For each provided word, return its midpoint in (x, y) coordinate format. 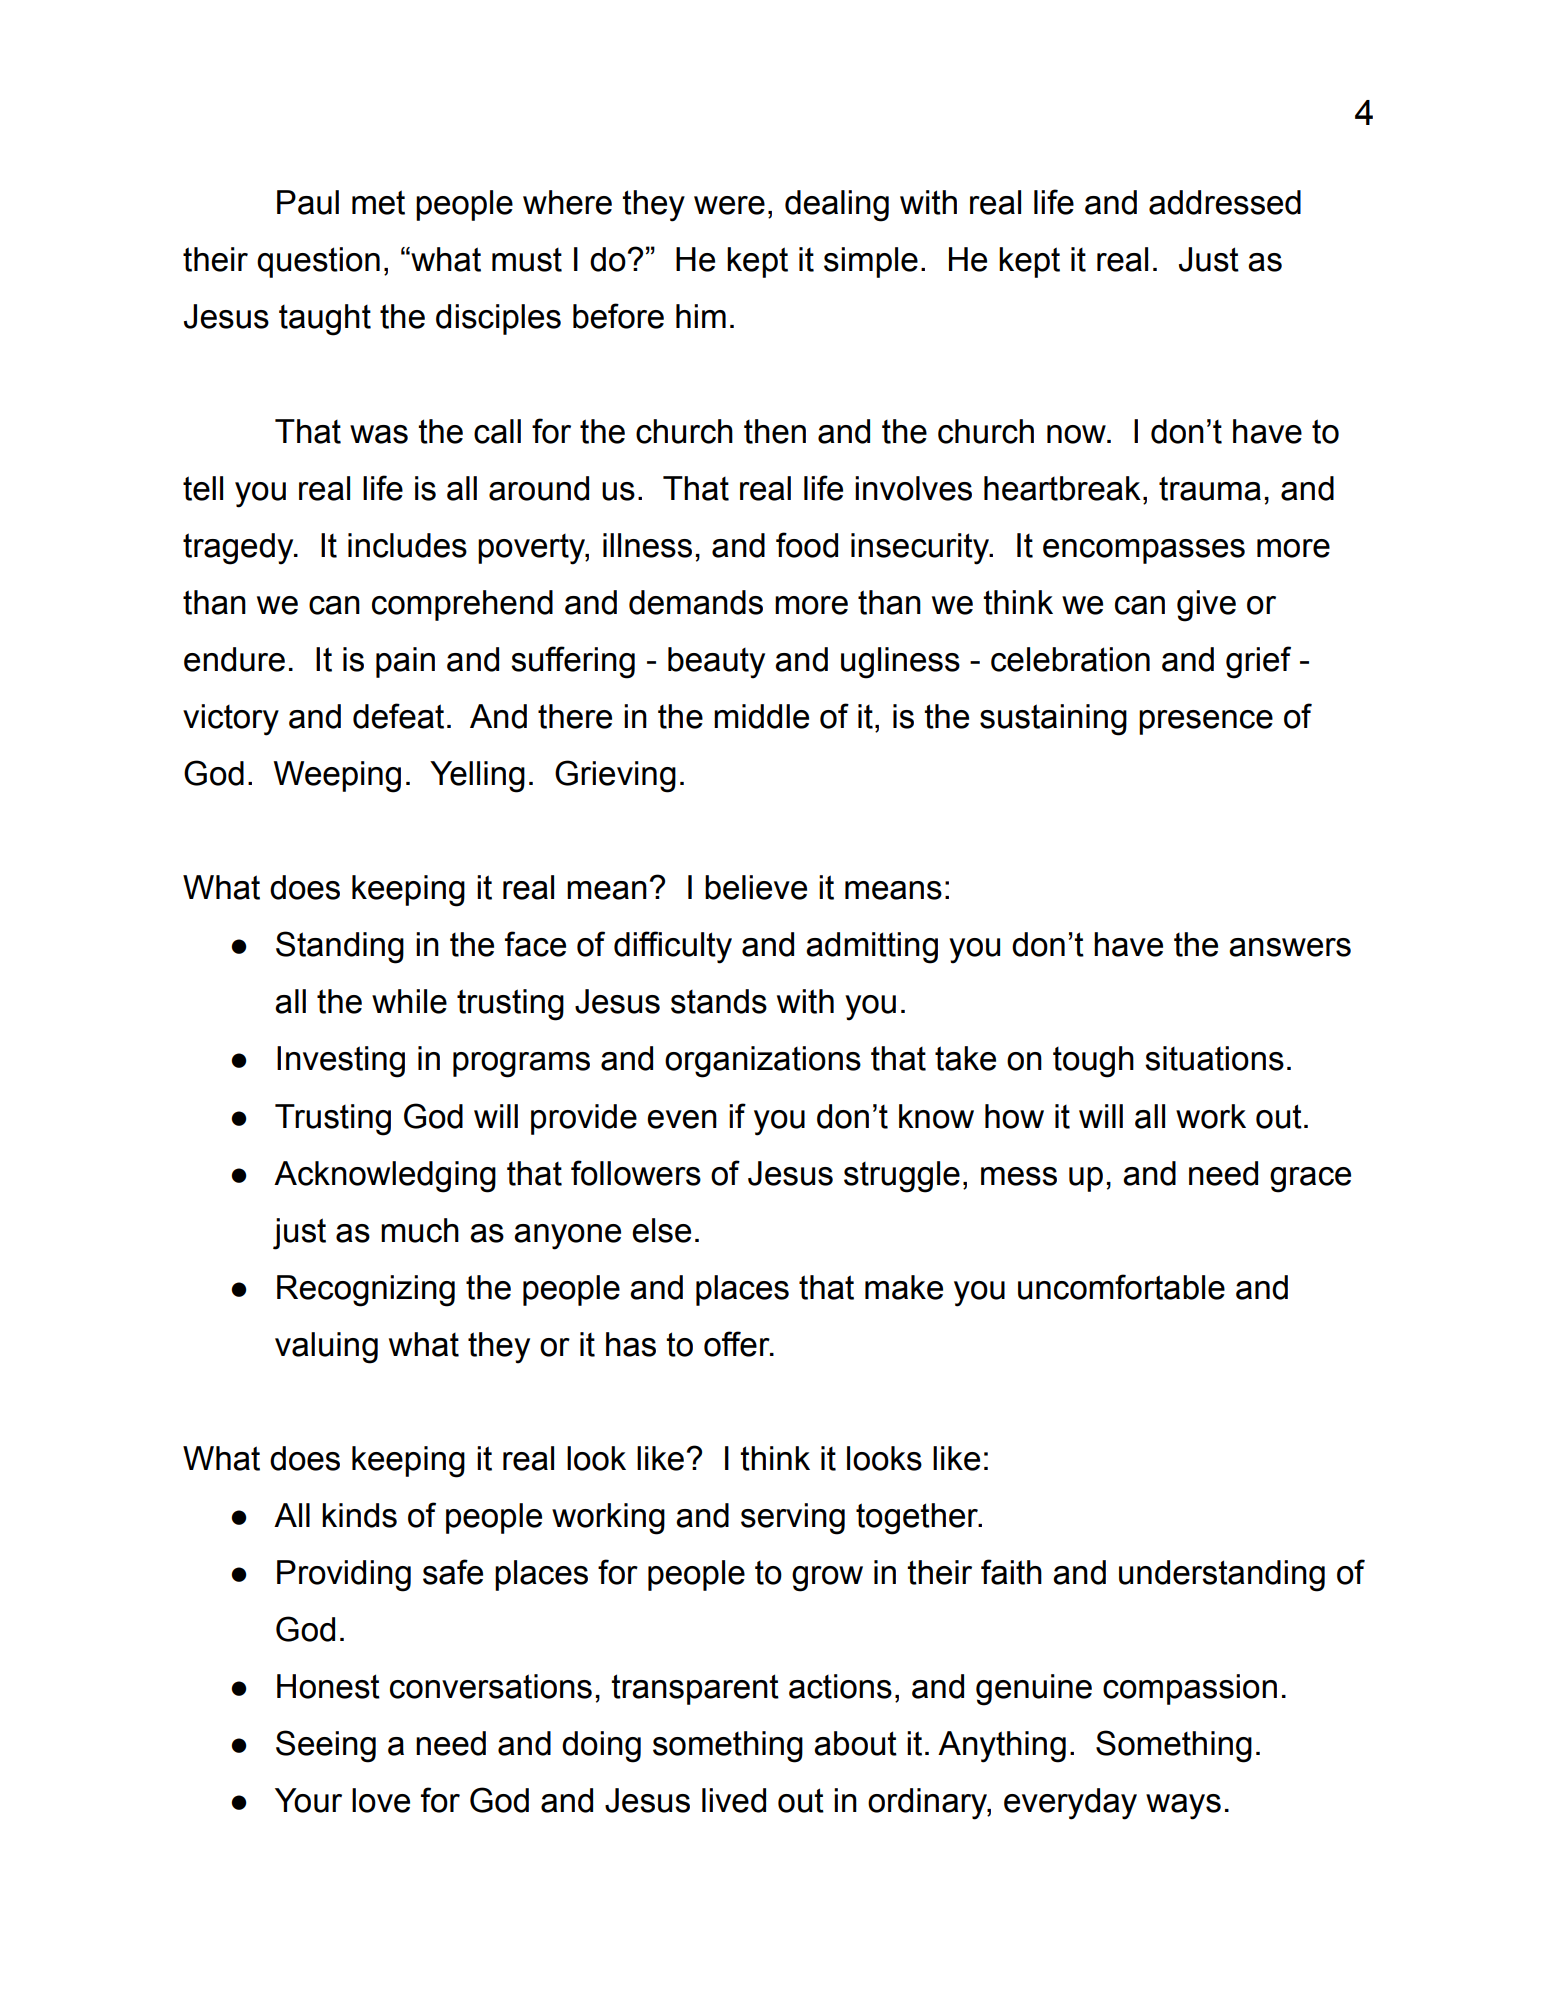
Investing (341, 1062)
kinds (359, 1515)
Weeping (337, 777)
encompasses (1144, 551)
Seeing (326, 1746)
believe (756, 887)
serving (793, 1519)
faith (1011, 1572)
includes (407, 545)
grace (1310, 1180)
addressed (1225, 202)
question (318, 262)
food (807, 545)
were (729, 205)
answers (1290, 947)
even (682, 1119)
